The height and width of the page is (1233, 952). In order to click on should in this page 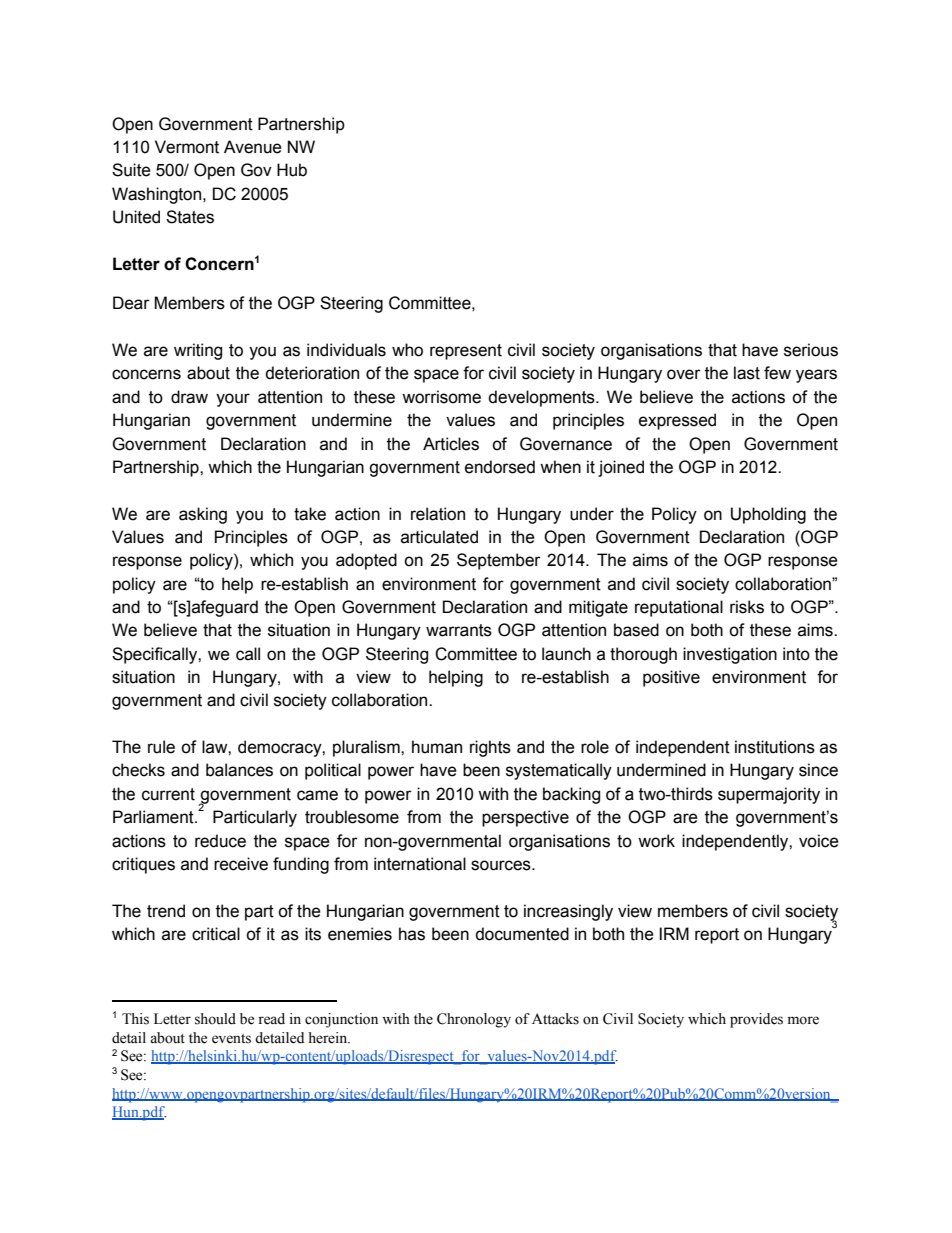, I will do `click(215, 1019)`.
